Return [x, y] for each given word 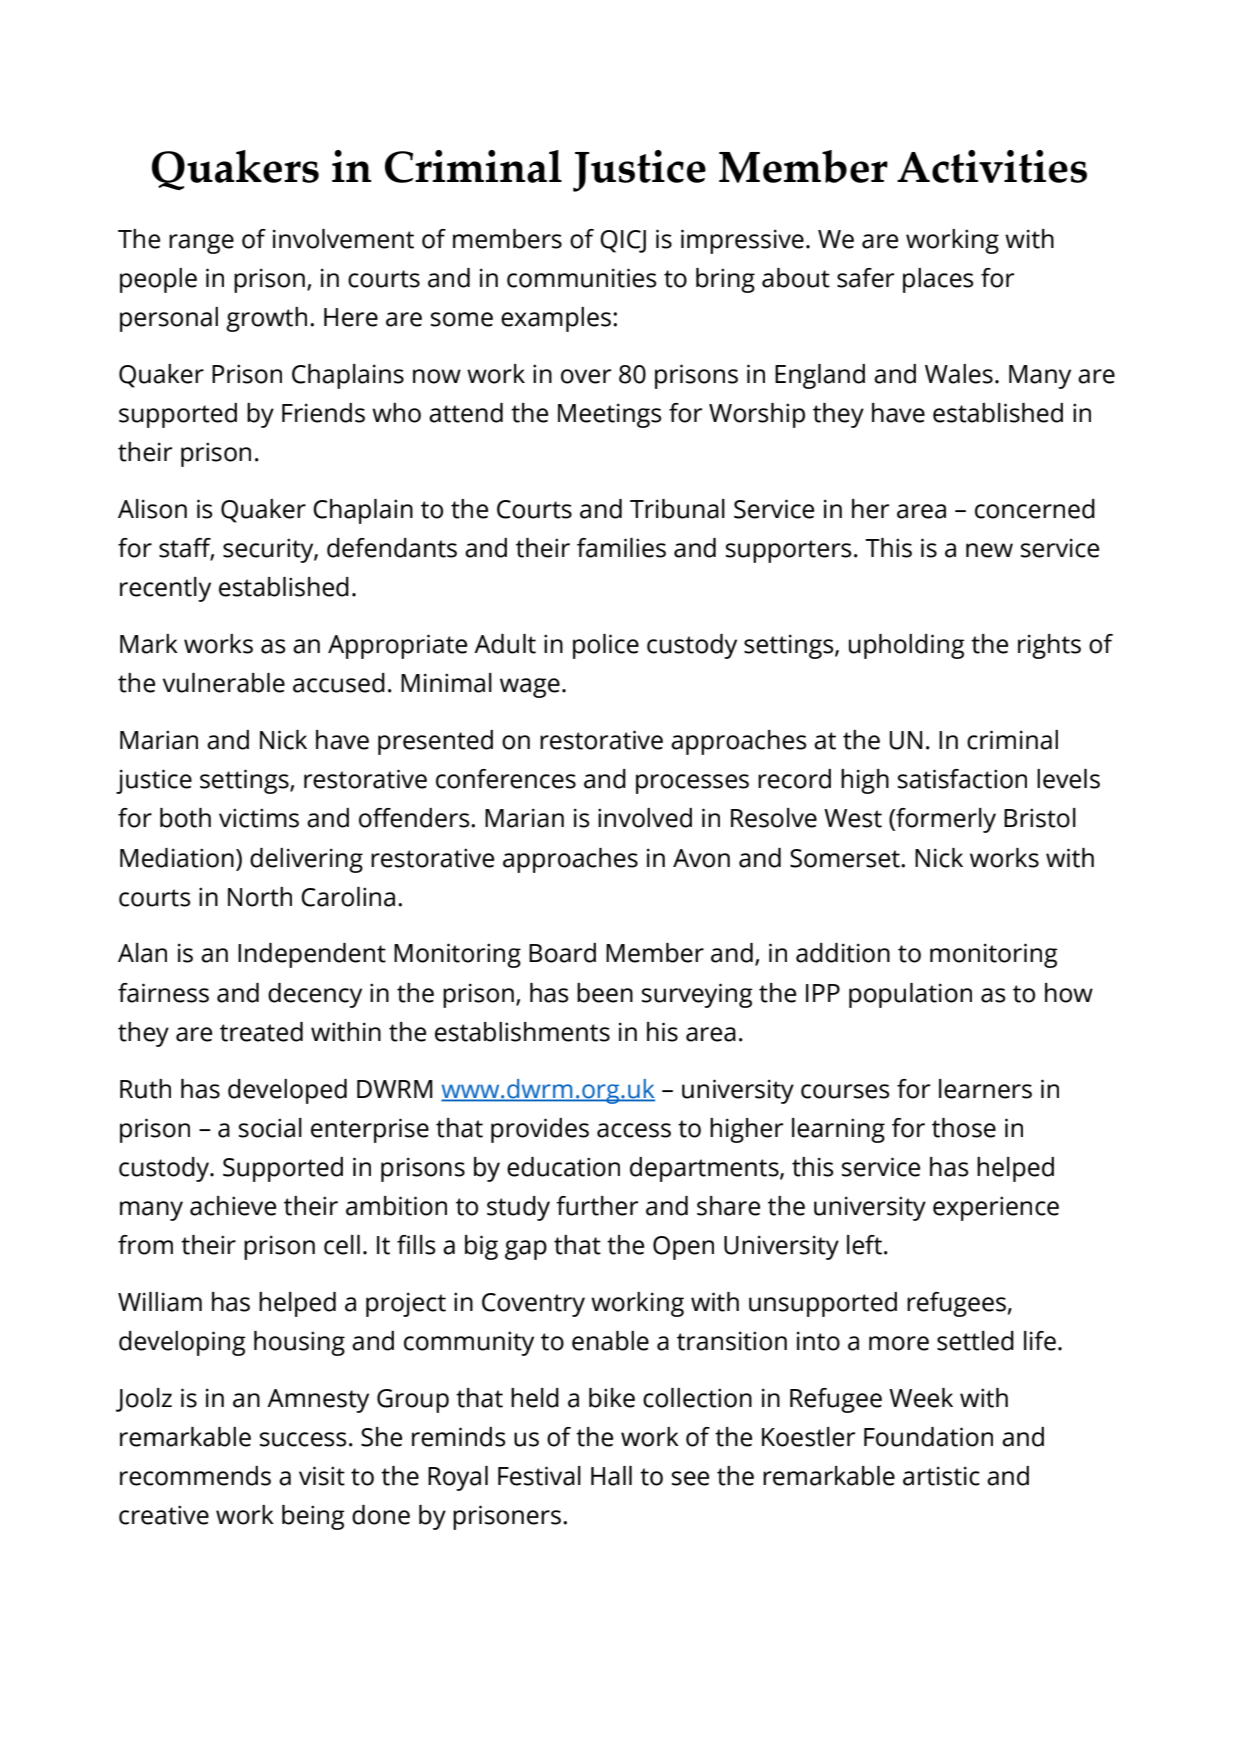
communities [582, 278]
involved [645, 818]
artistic [941, 1476]
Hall [611, 1476]
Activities [992, 166]
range [201, 244]
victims [259, 818]
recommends [195, 1476]
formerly [945, 820]
